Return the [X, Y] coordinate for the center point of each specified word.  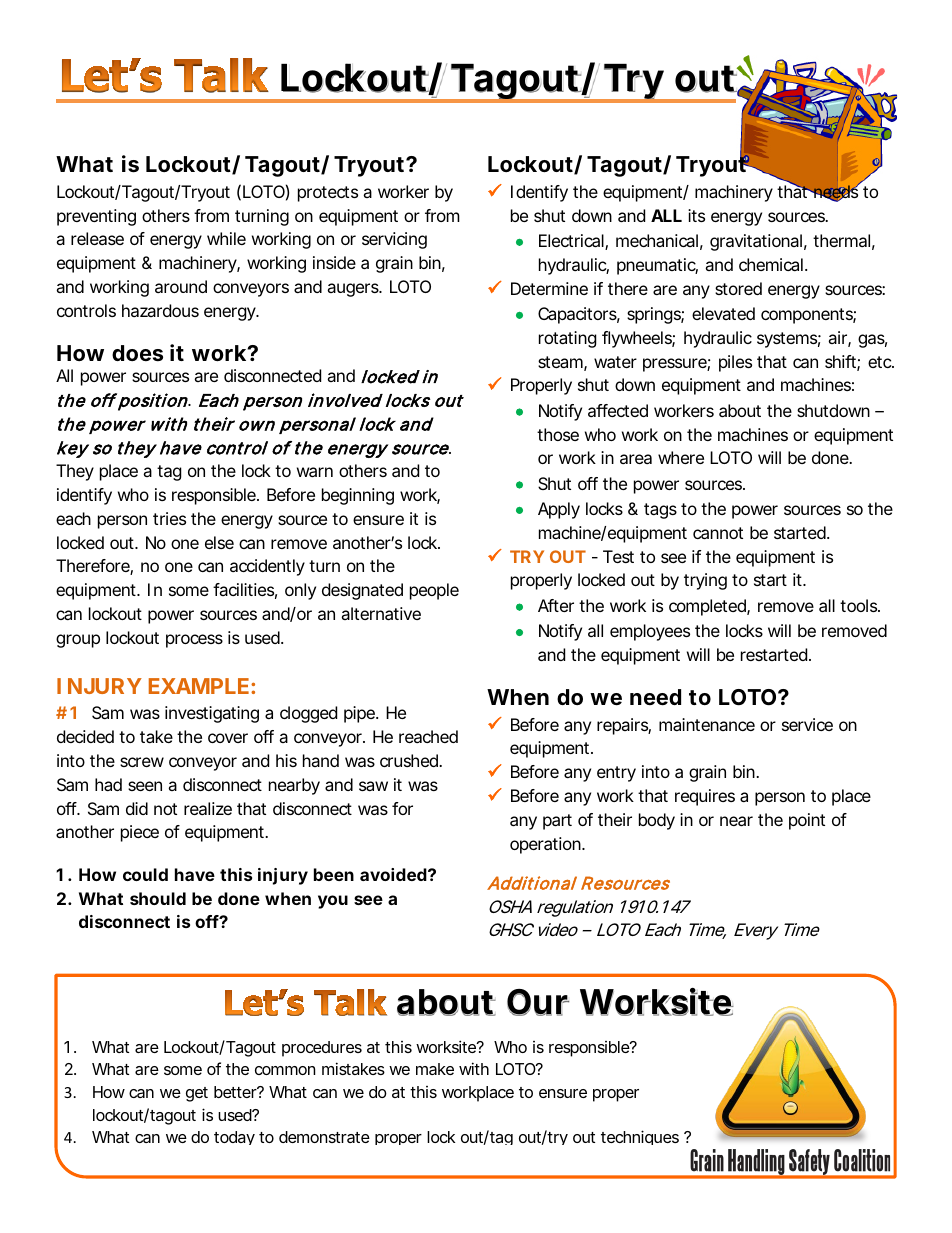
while [226, 238]
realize [208, 808]
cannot [718, 533]
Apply [559, 510]
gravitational [756, 242]
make [435, 1069]
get [197, 1094]
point [807, 821]
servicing [394, 240]
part [557, 822]
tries [169, 518]
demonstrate [324, 1137]
